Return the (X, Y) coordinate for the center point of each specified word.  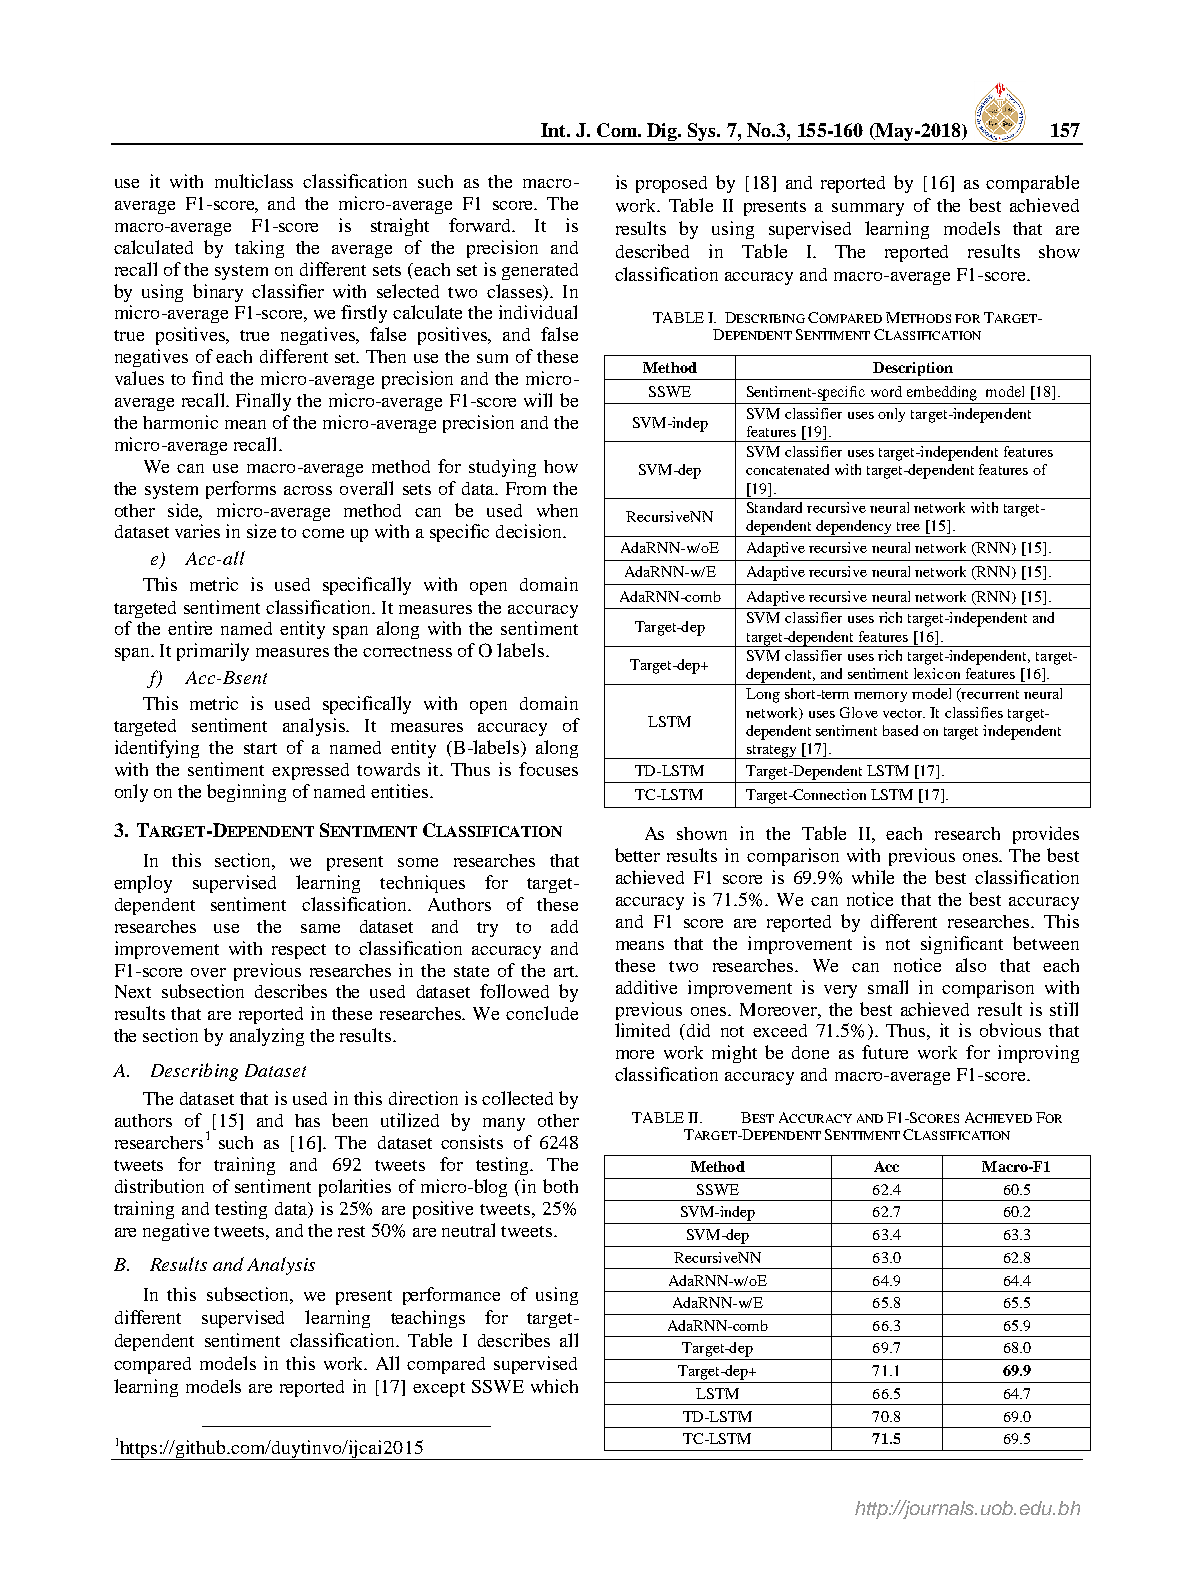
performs (241, 490)
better (637, 855)
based (900, 730)
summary (868, 209)
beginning (246, 793)
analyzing (267, 1037)
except (439, 1389)
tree (908, 526)
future (885, 1052)
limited (642, 1030)
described (652, 251)
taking (259, 249)
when (557, 510)
